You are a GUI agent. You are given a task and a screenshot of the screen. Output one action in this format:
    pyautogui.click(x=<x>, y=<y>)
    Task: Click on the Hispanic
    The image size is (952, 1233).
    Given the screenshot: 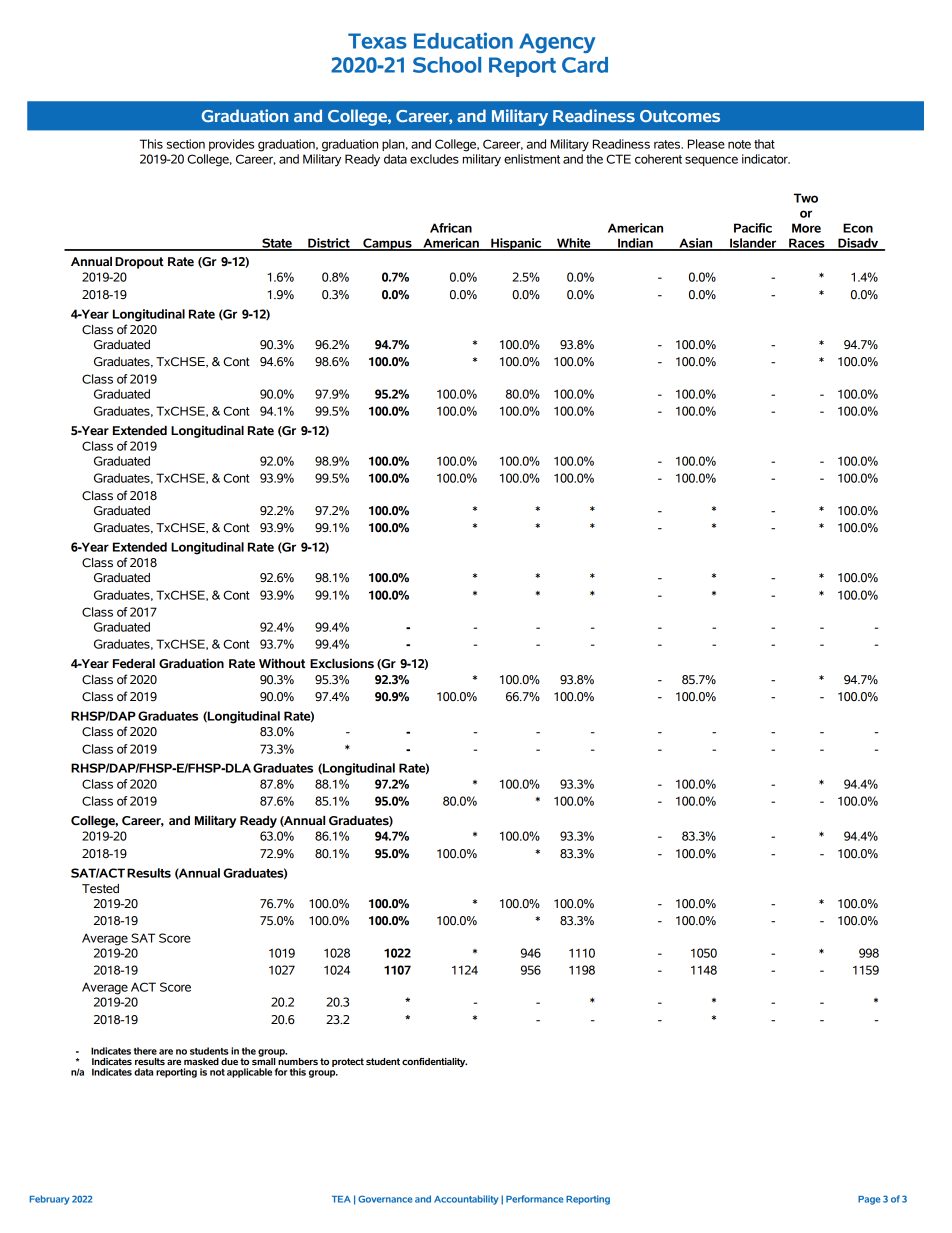 What is the action you would take?
    pyautogui.click(x=516, y=244)
